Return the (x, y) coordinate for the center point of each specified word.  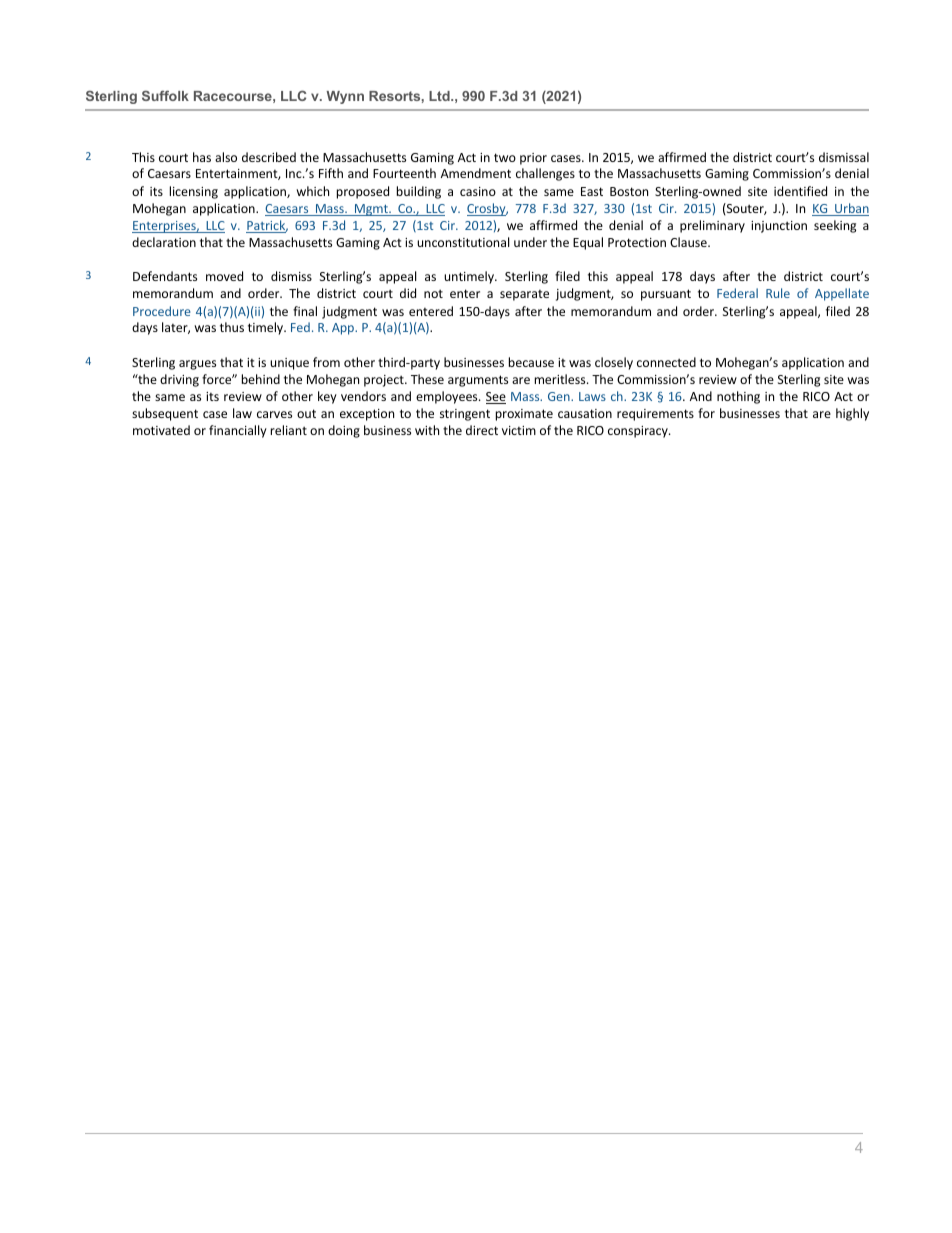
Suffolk (165, 95)
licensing (194, 192)
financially (238, 431)
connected (666, 362)
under (530, 242)
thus (232, 327)
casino (478, 191)
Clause (689, 242)
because (531, 362)
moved (224, 276)
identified (800, 191)
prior (533, 159)
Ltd (440, 96)
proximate (524, 415)
